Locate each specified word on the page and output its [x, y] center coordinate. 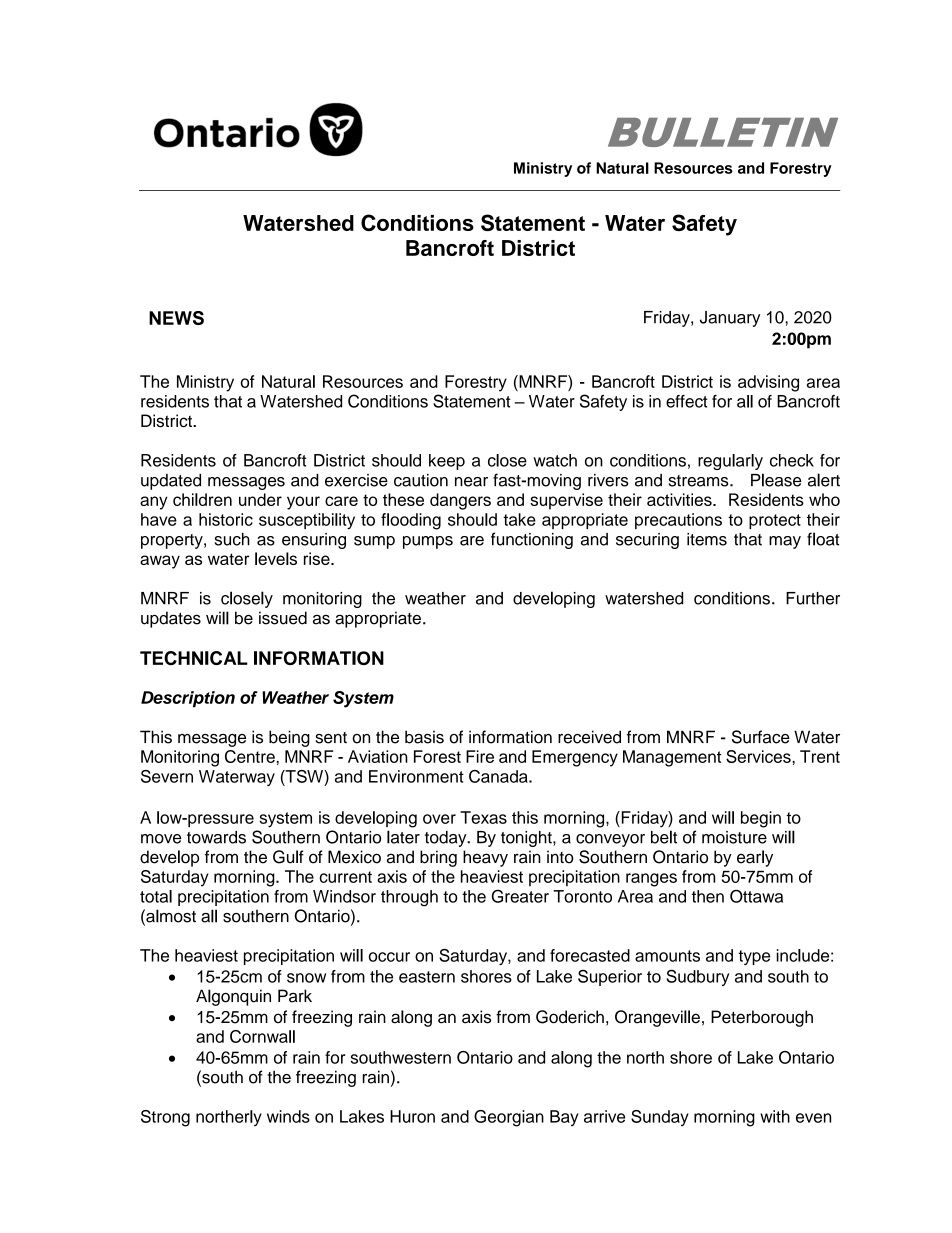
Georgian [509, 1118]
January [730, 319]
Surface [761, 737]
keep [447, 462]
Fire [480, 756]
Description [188, 699]
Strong [165, 1118]
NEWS [176, 318]
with [775, 1116]
